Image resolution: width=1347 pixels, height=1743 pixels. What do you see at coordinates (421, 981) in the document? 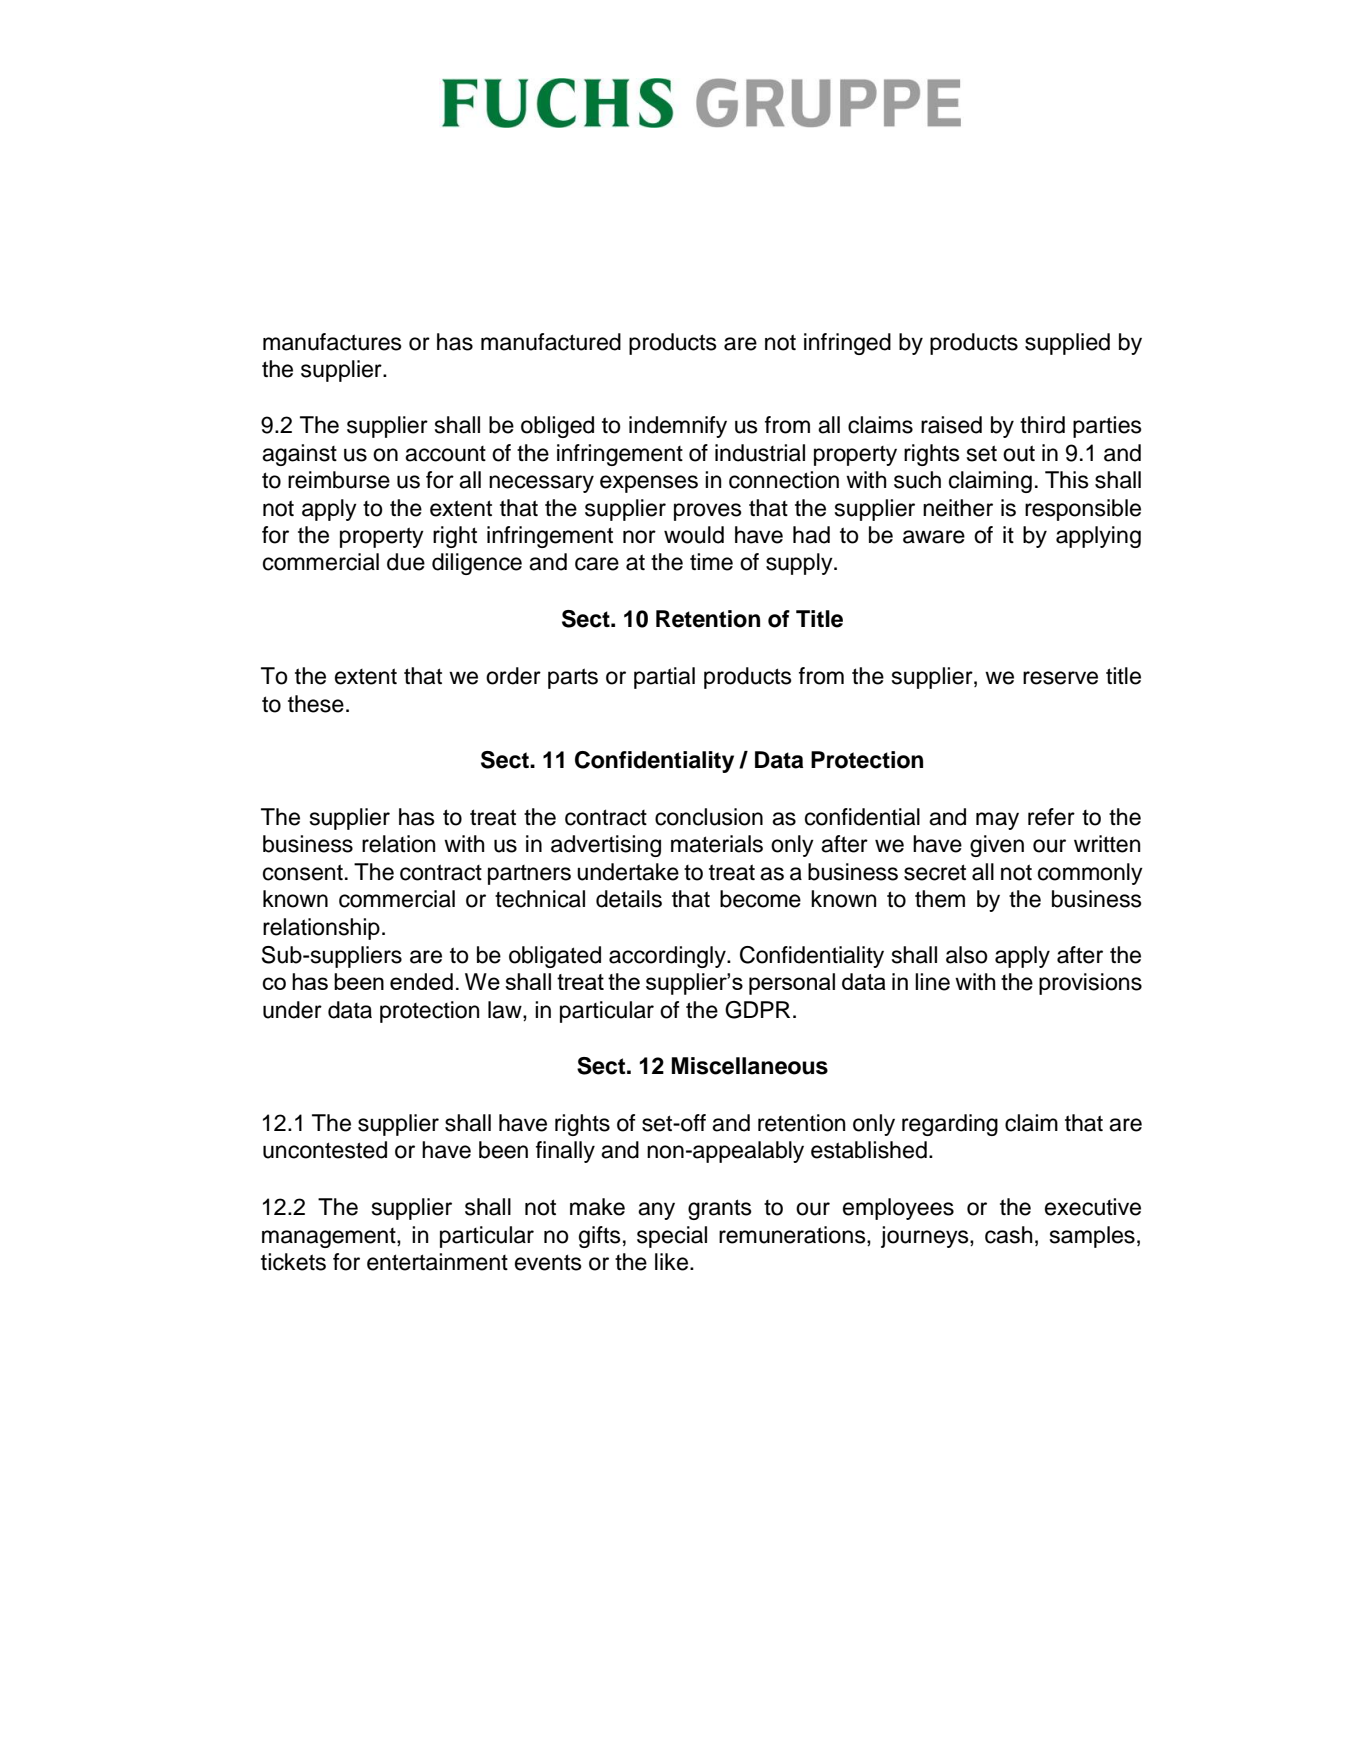
I see `ended` at bounding box center [421, 981].
